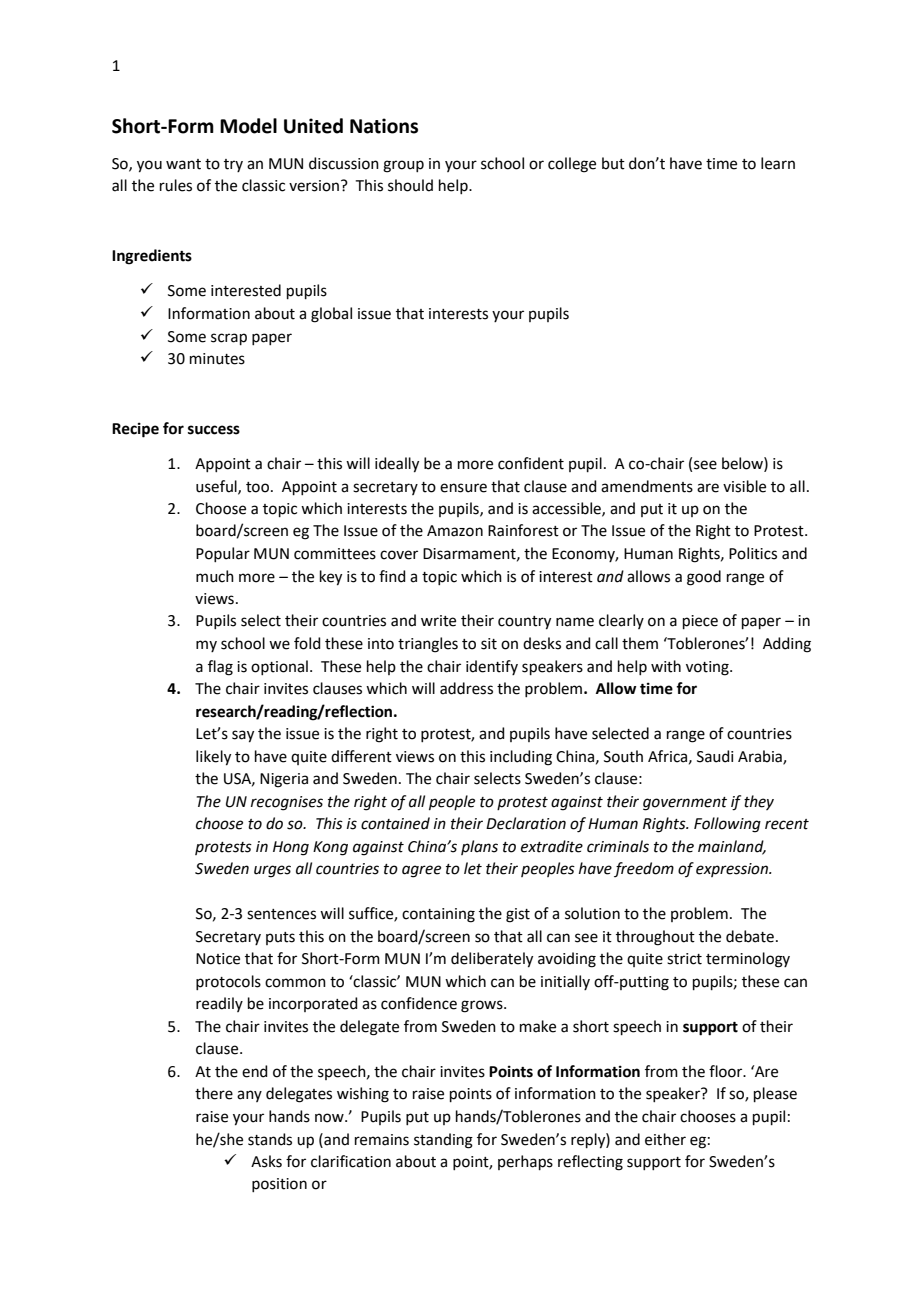 This screenshot has width=924, height=1308. Describe the element at coordinates (521, 758) in the screenshot. I see `including` at that location.
